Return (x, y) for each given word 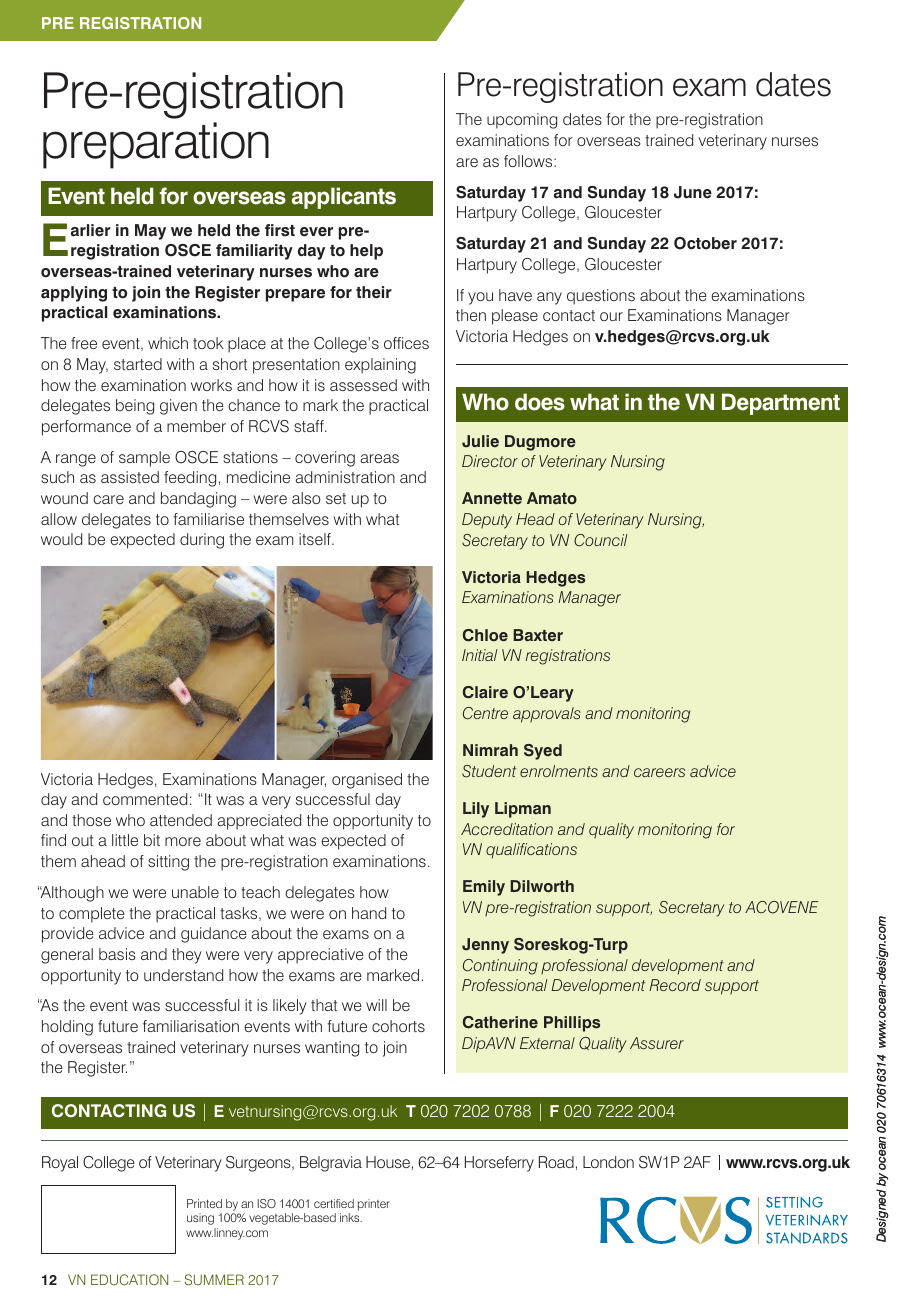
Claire (485, 692)
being (135, 407)
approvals (547, 715)
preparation (156, 145)
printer (374, 1205)
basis (117, 954)
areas (379, 458)
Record (675, 985)
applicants (344, 198)
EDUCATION (129, 1279)
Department (781, 404)
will (376, 1005)
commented (145, 799)
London (608, 1162)
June (693, 192)
